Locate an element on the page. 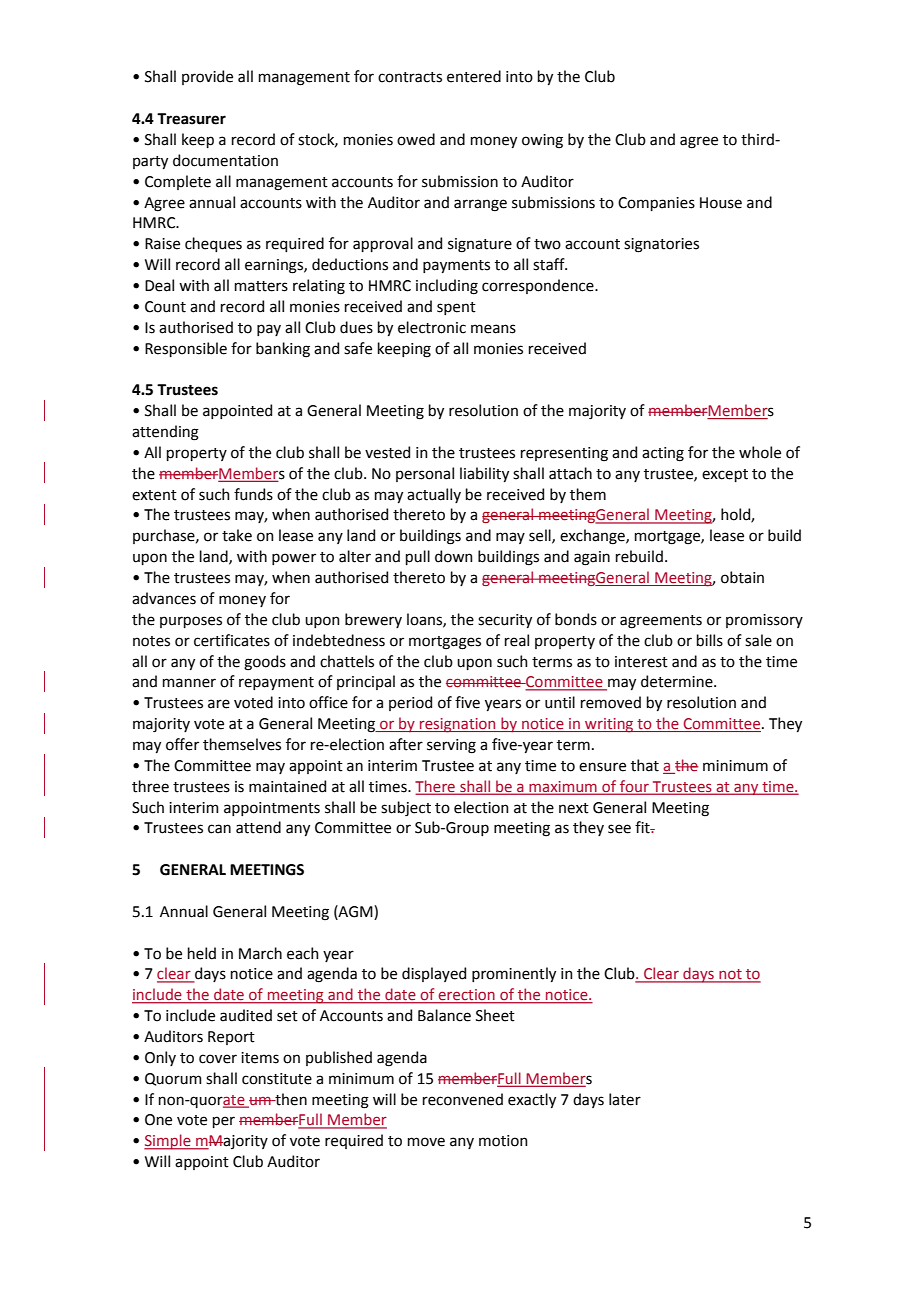 This page has width=924, height=1308. spent is located at coordinates (456, 308).
